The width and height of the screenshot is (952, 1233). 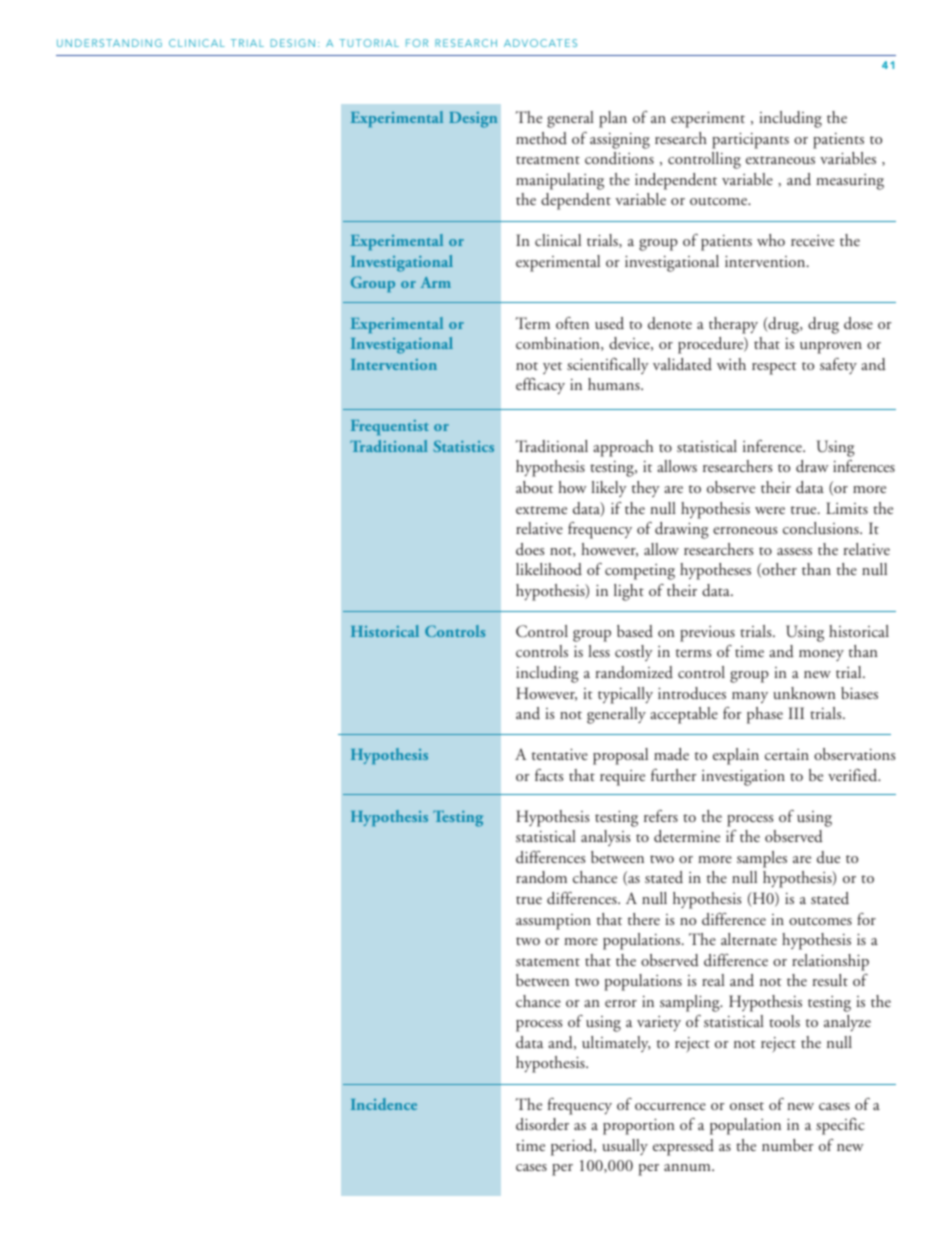 What do you see at coordinates (787, 754) in the screenshot?
I see `certain` at bounding box center [787, 754].
